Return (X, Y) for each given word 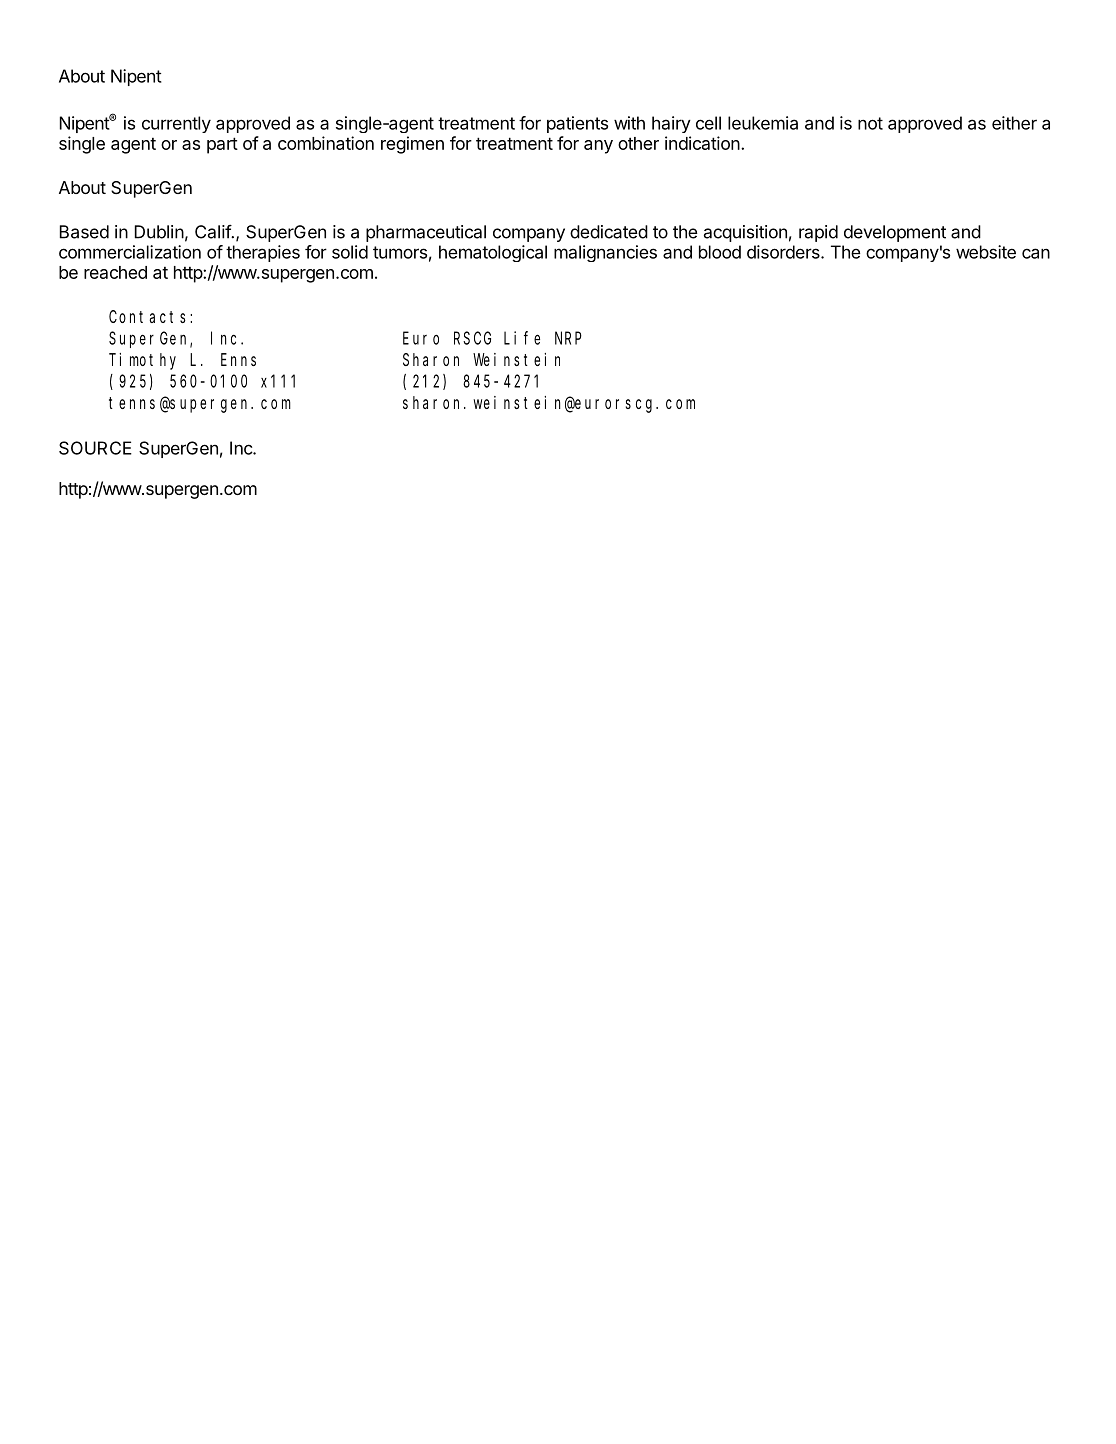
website (986, 252)
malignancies (605, 253)
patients (577, 124)
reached (115, 272)
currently (176, 124)
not (870, 123)
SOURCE (95, 448)
